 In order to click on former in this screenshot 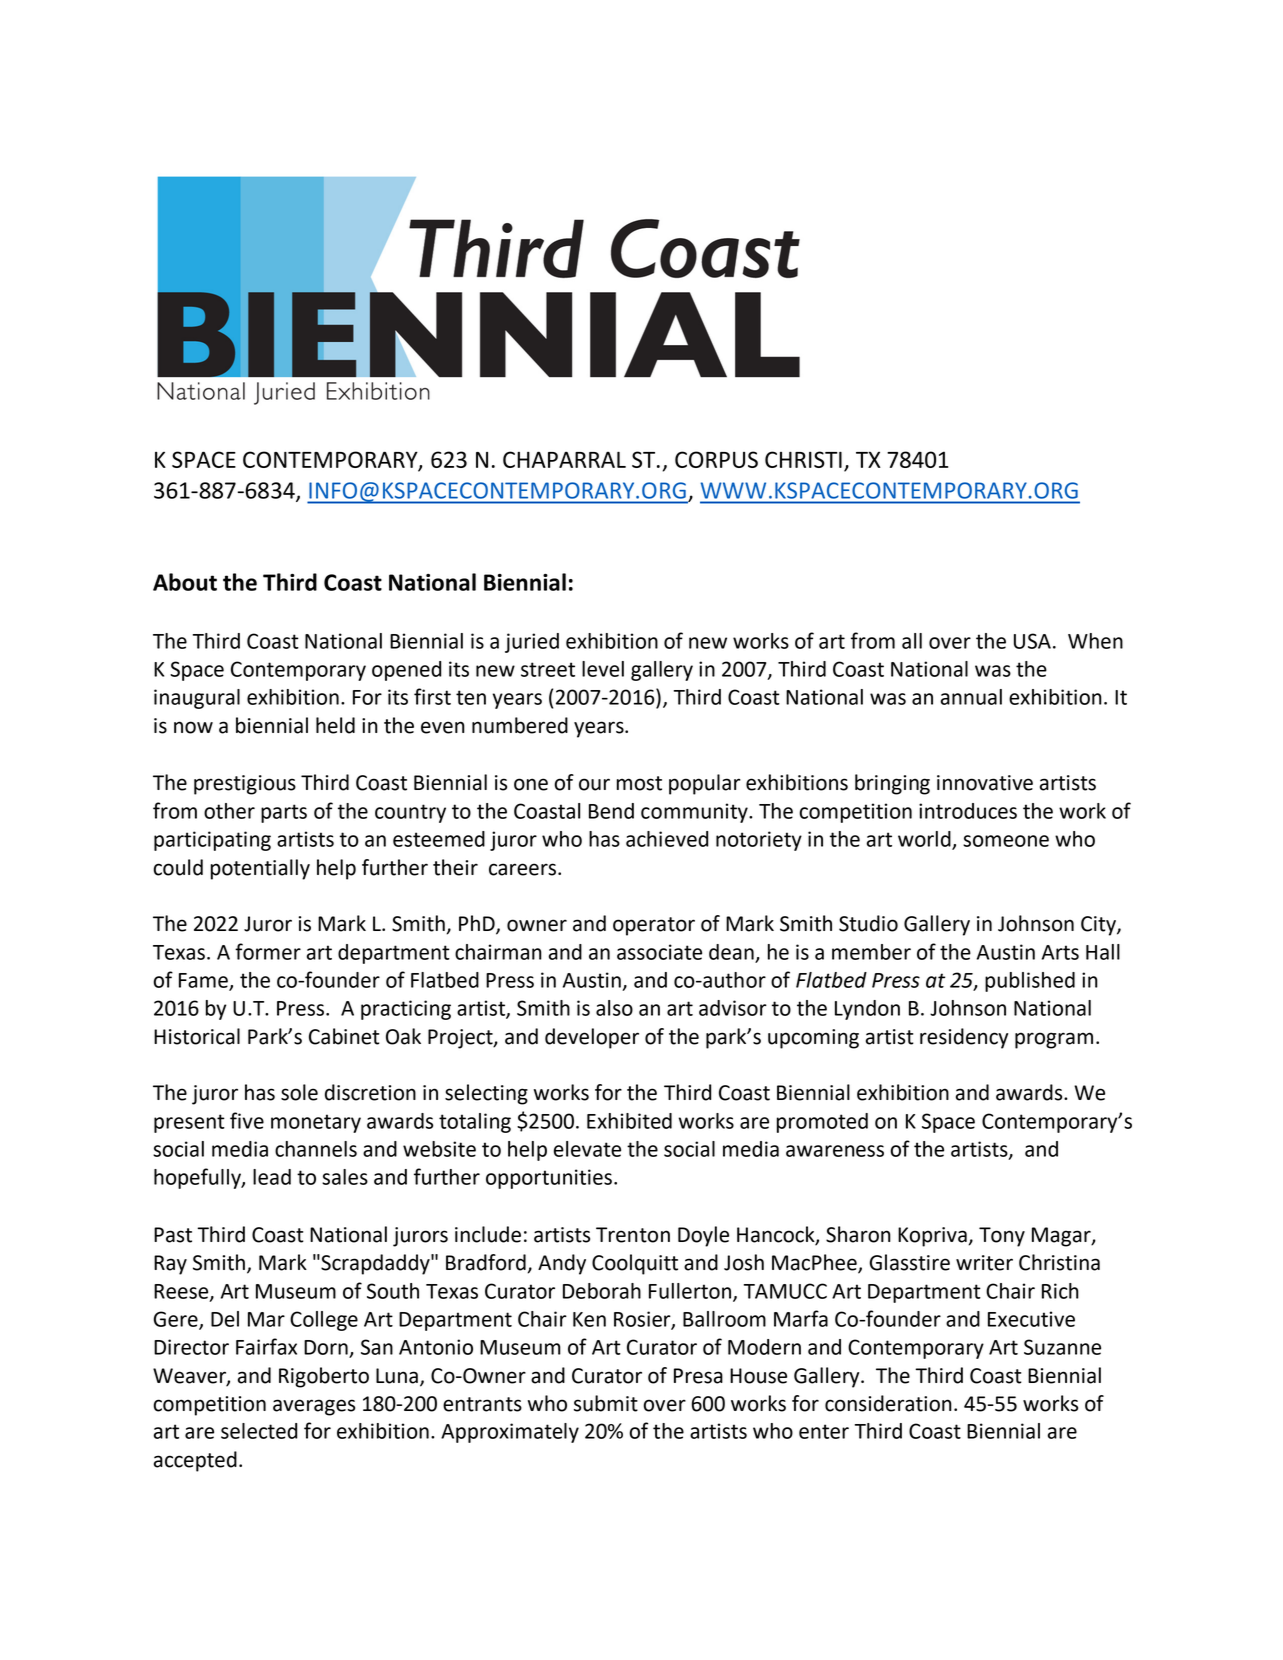, I will do `click(268, 951)`.
